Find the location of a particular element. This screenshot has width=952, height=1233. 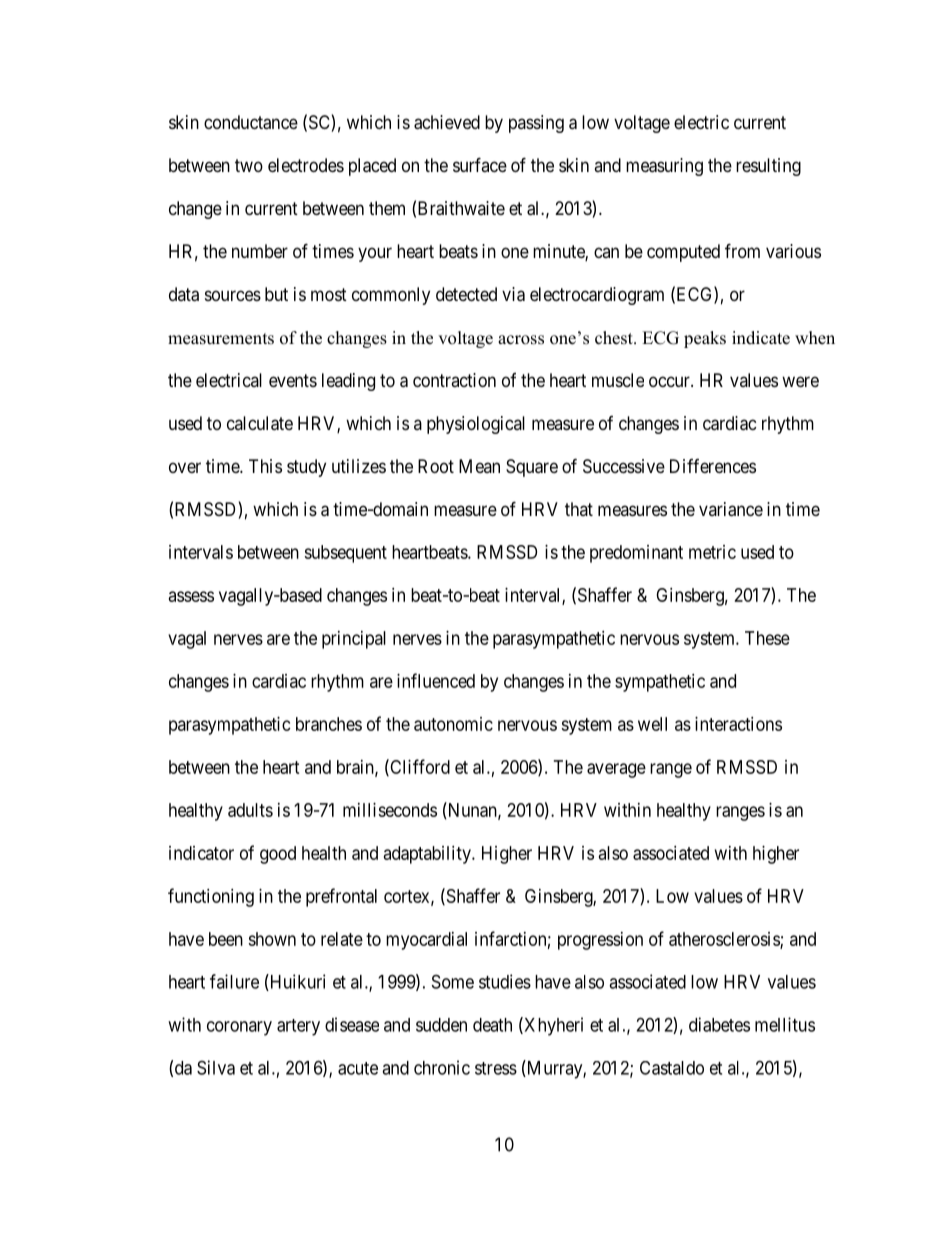

influenced is located at coordinates (436, 680).
